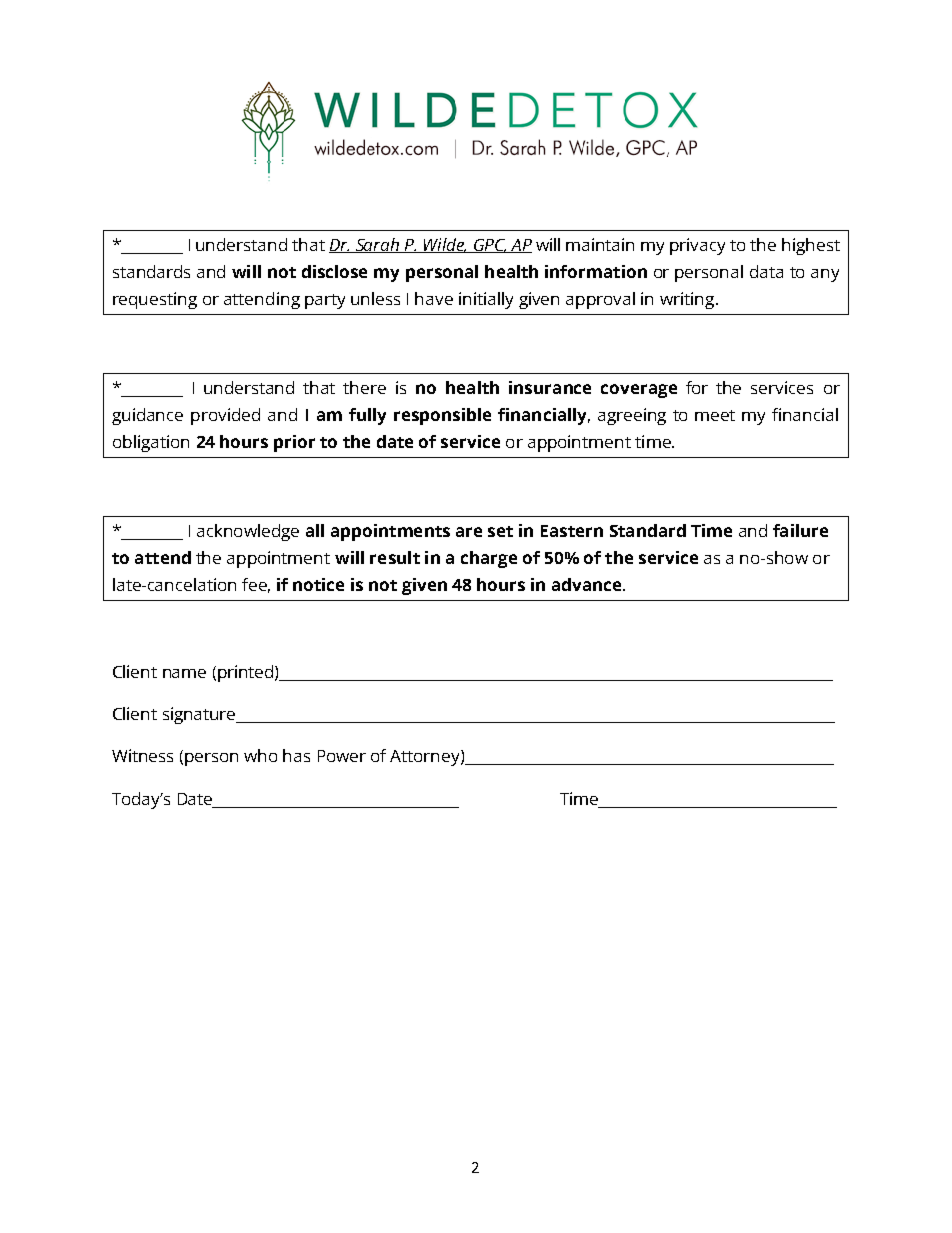 This screenshot has height=1233, width=952. I want to click on meet, so click(715, 415).
